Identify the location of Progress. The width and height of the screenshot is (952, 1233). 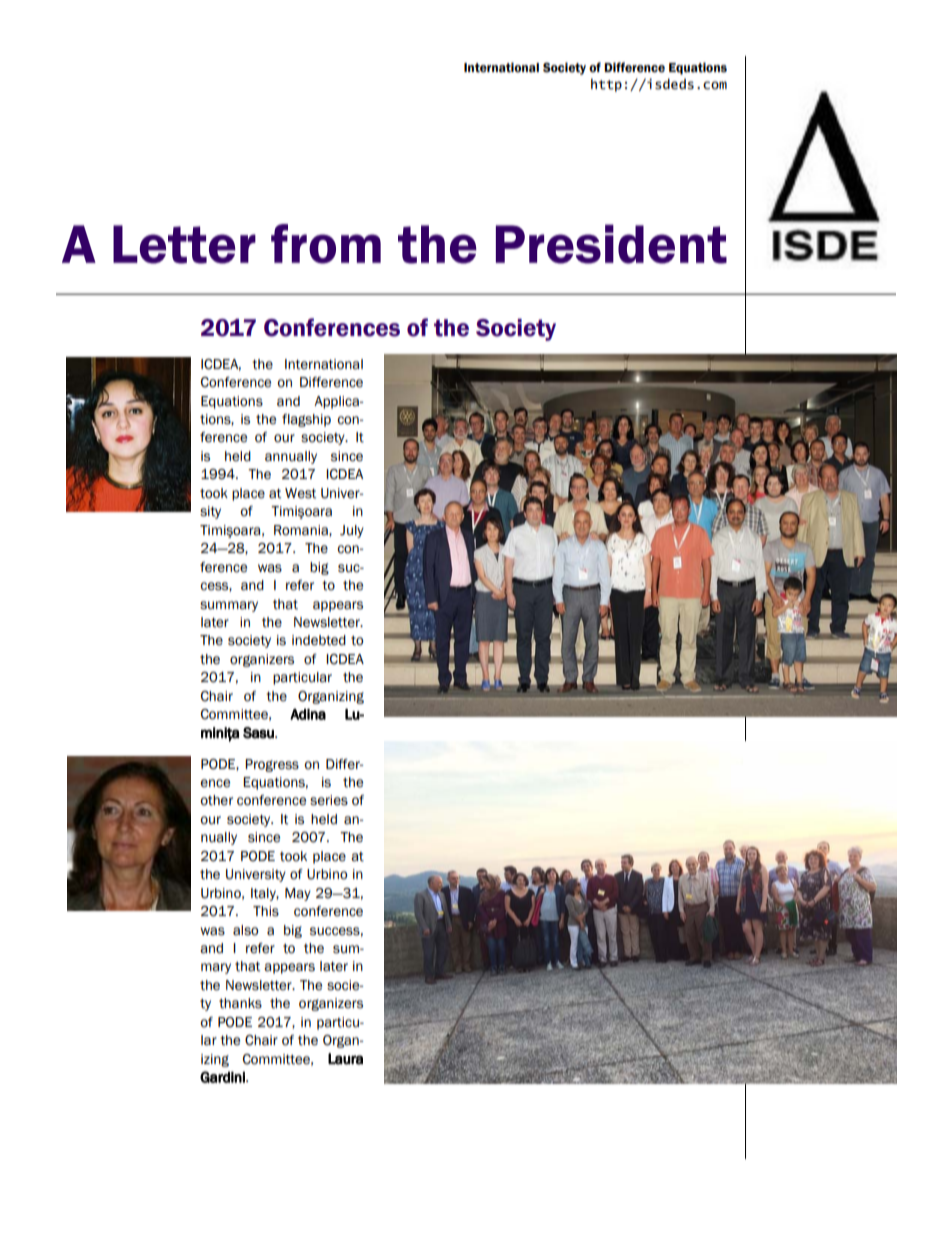
(272, 765).
